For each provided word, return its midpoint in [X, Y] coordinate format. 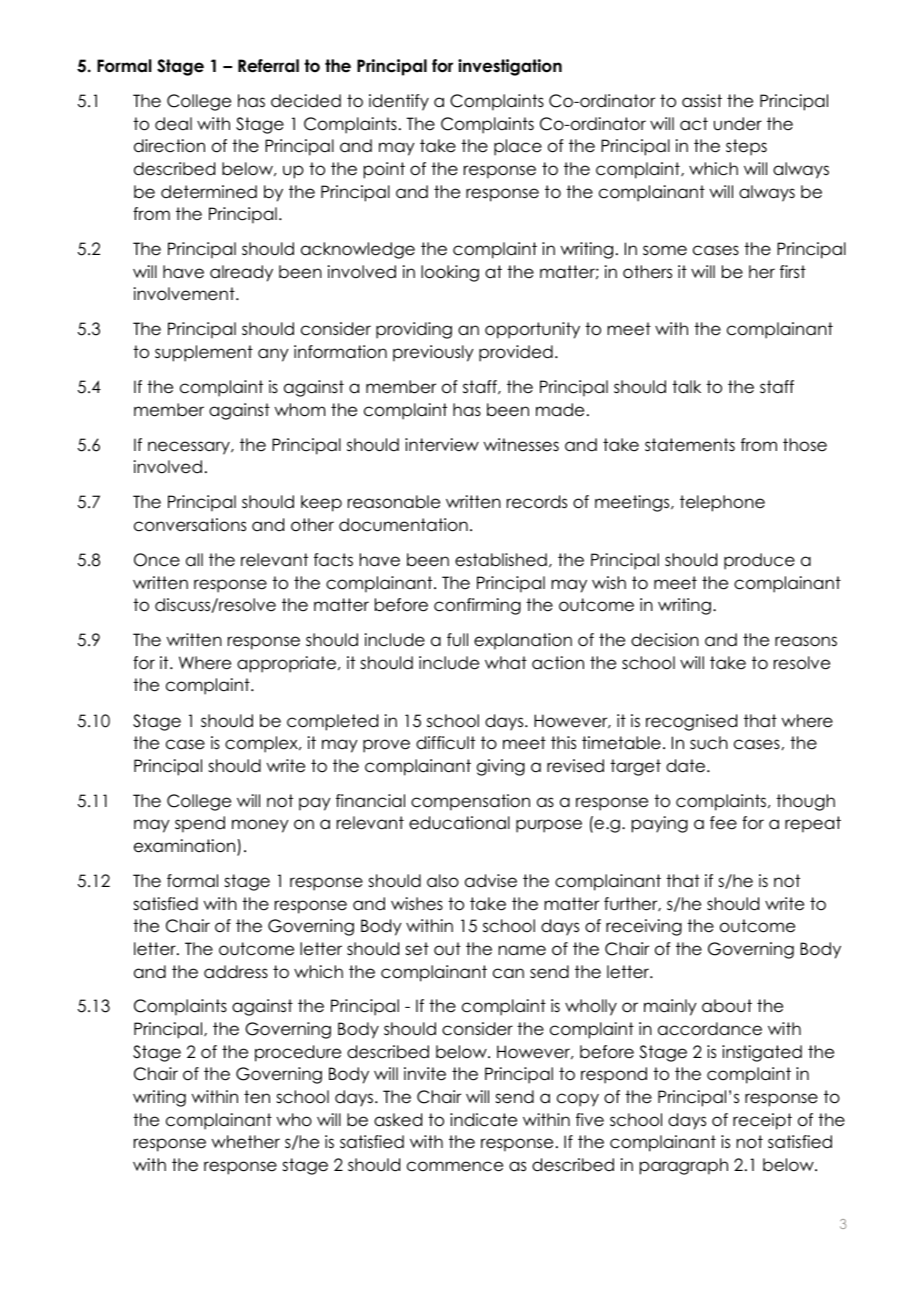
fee [723, 823]
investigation [510, 67]
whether [246, 1142]
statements [690, 445]
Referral [268, 66]
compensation [470, 802]
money [260, 826]
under [738, 124]
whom [300, 410]
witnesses [521, 445]
